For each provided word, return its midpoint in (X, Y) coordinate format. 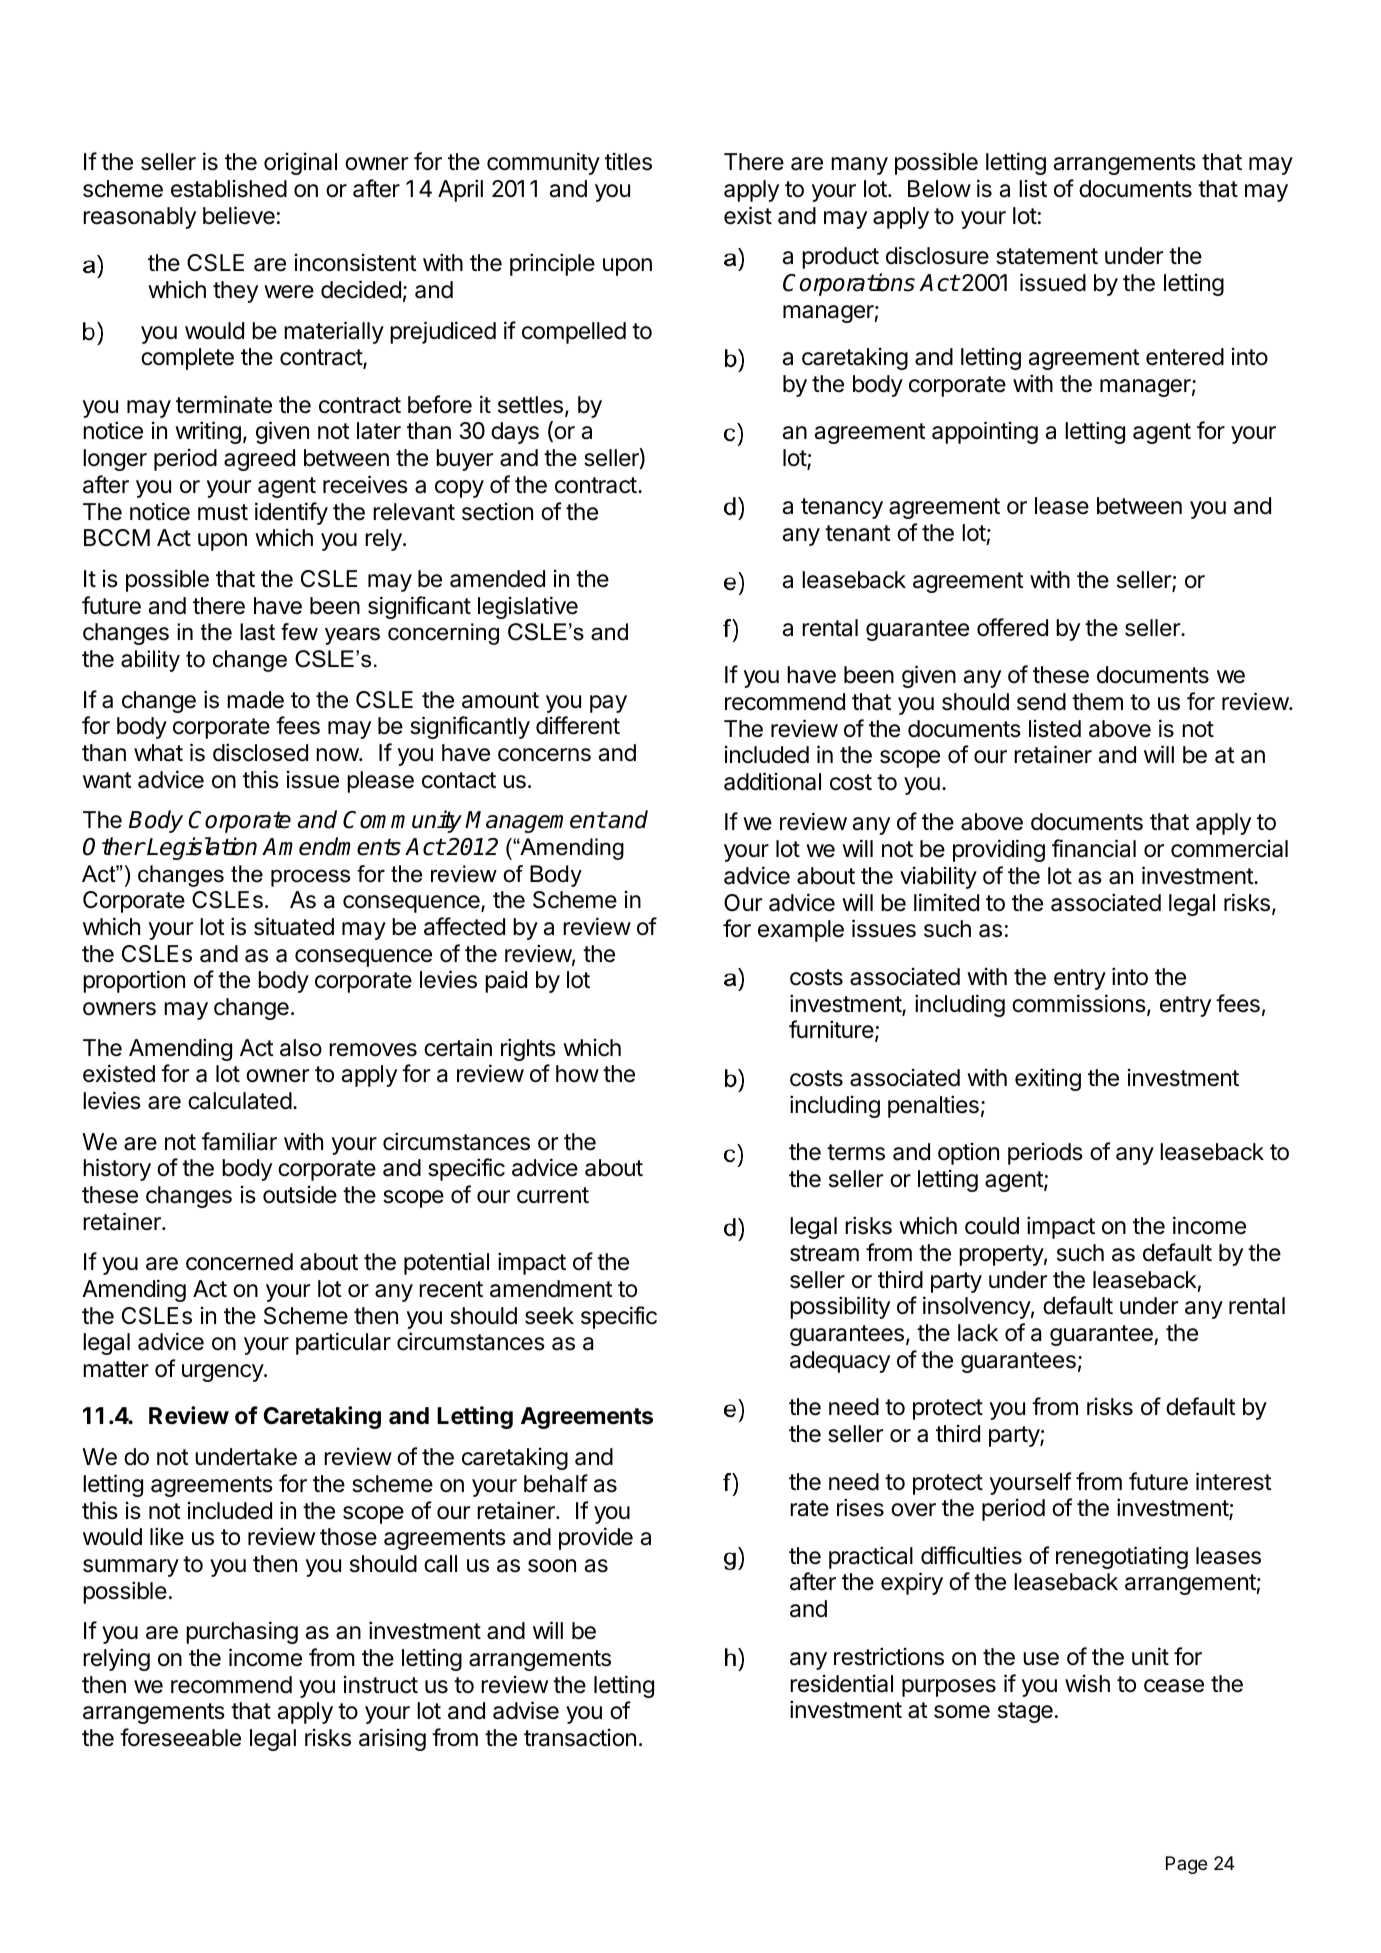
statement (1047, 256)
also (301, 1048)
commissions (1079, 1003)
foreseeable (180, 1737)
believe (239, 215)
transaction (580, 1738)
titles (628, 162)
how (577, 1074)
